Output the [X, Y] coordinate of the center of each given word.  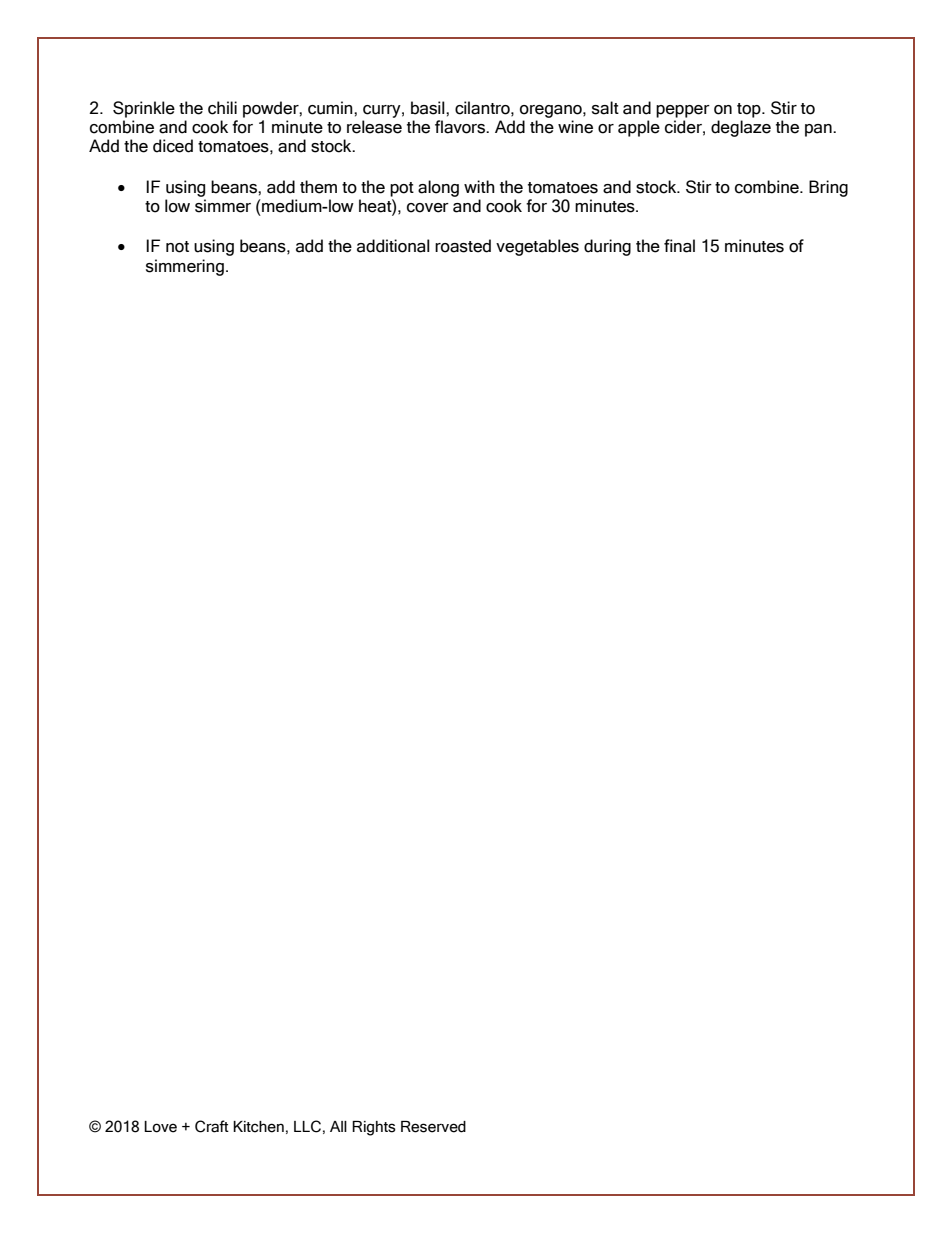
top [750, 110]
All [338, 1126]
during [607, 247]
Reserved [433, 1127]
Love [160, 1127]
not [177, 247]
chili [222, 108]
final [679, 246]
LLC [307, 1126]
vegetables [537, 247]
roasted [463, 246]
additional [393, 246]
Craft [212, 1126]
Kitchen [258, 1127]
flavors [461, 127]
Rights [374, 1128]
